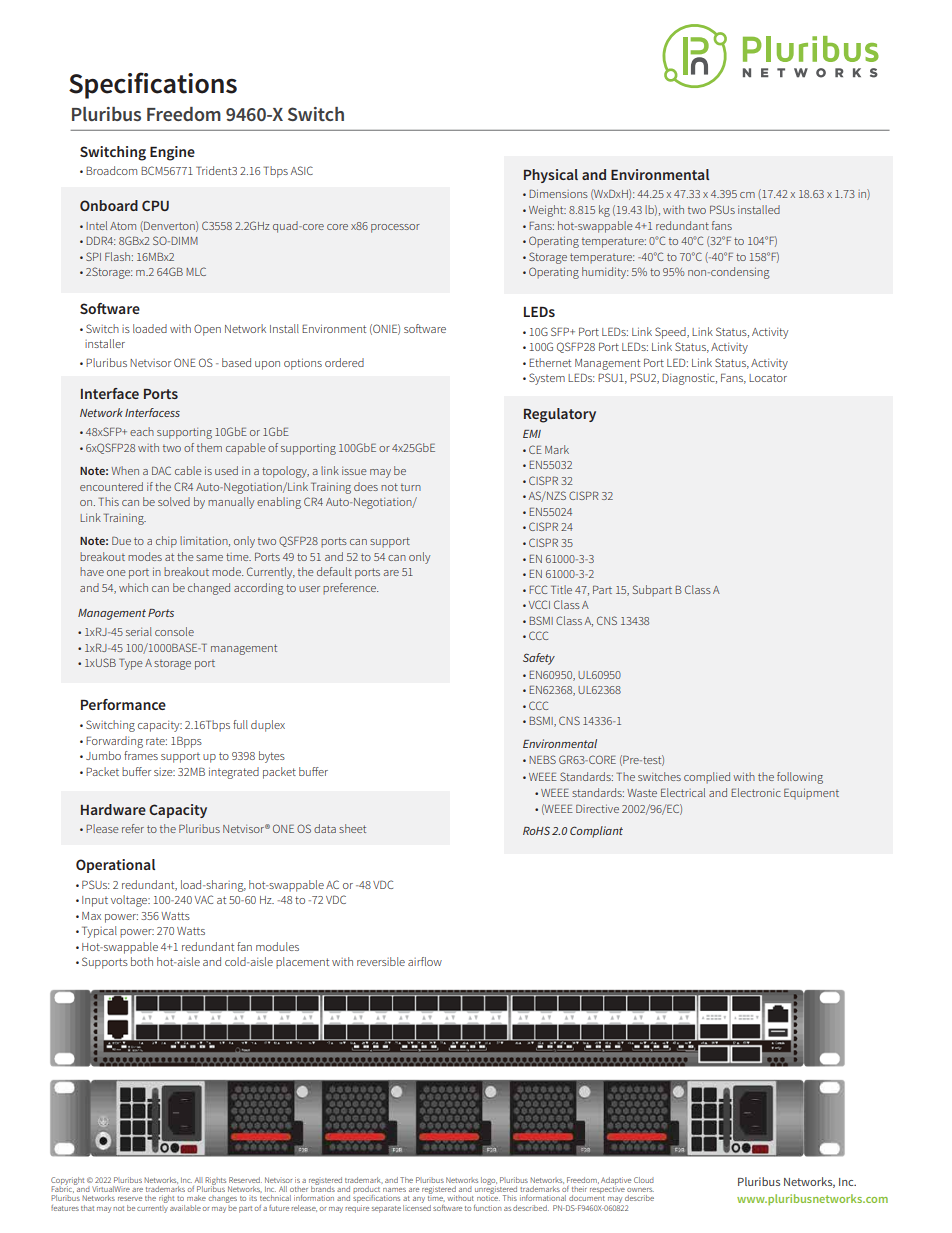 The width and height of the screenshot is (952, 1233). I want to click on Cloud, so click(644, 1180).
